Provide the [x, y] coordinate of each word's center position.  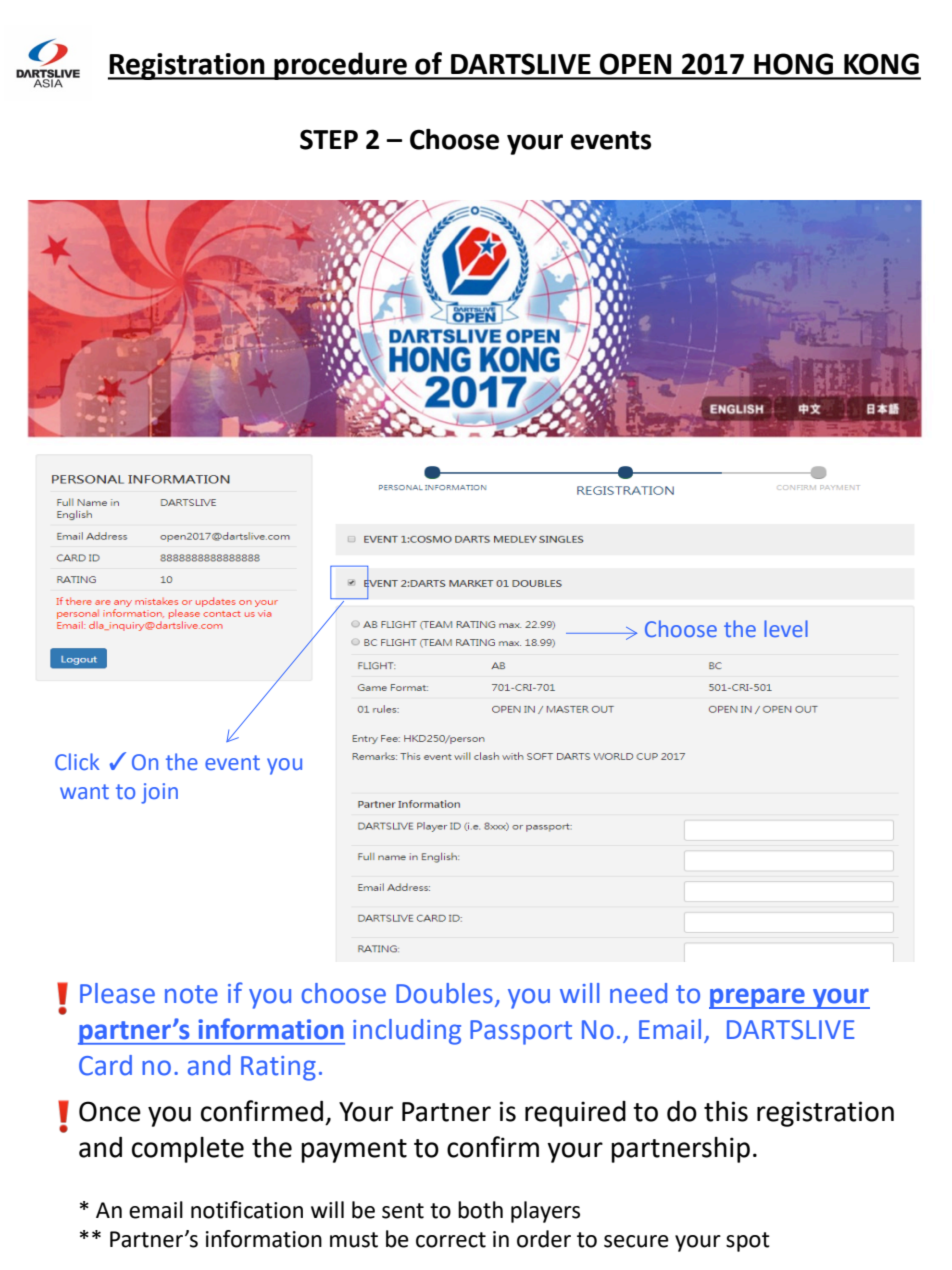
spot [748, 1242]
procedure [340, 66]
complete [188, 1150]
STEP [329, 139]
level [786, 628]
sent [403, 1211]
